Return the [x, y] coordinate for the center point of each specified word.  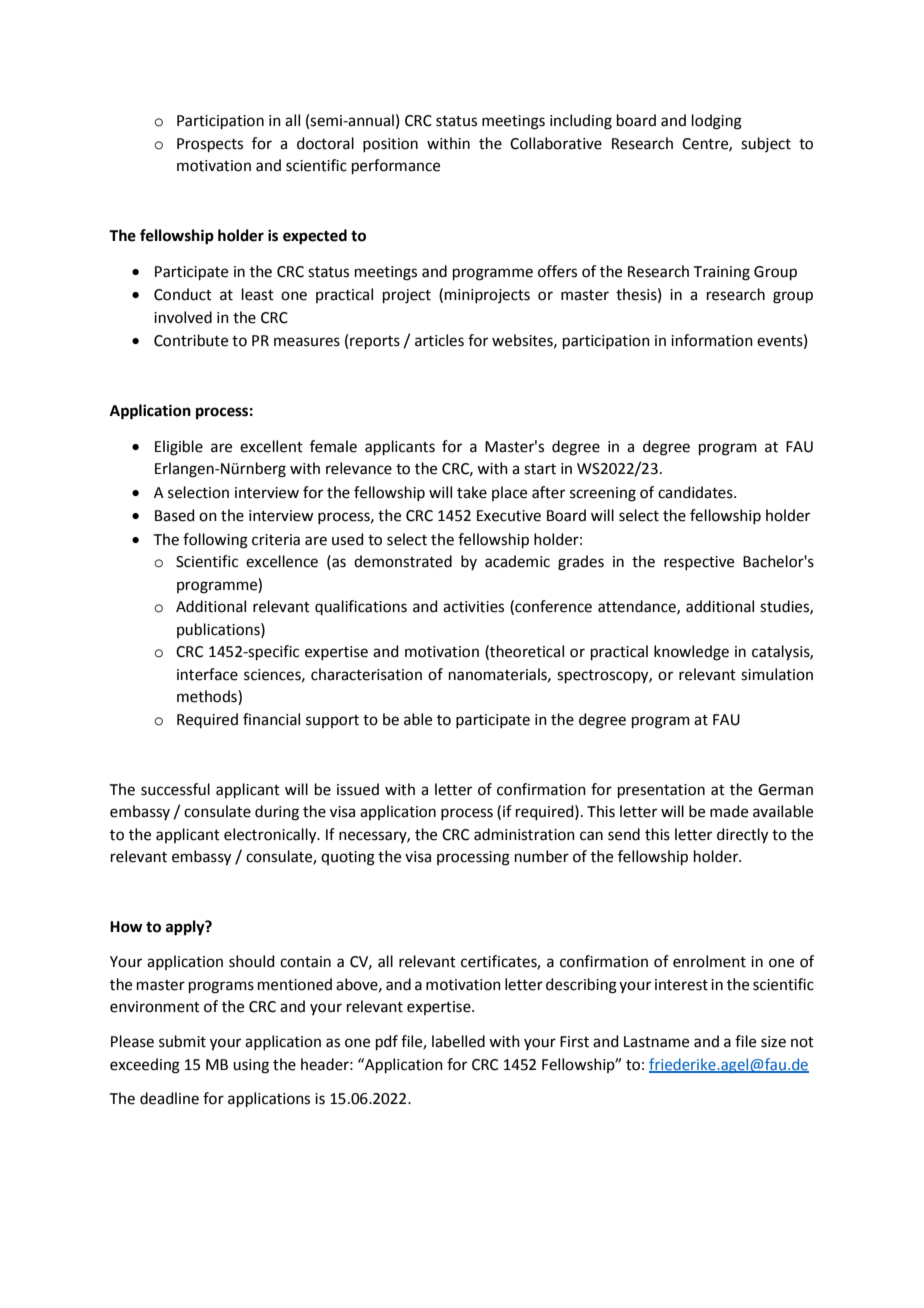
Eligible [179, 448]
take [472, 492]
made [729, 811]
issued [358, 789]
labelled [458, 1041]
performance [396, 166]
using [251, 1066]
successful [175, 789]
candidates [696, 492]
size [773, 1042]
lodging [717, 122]
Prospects [210, 145]
